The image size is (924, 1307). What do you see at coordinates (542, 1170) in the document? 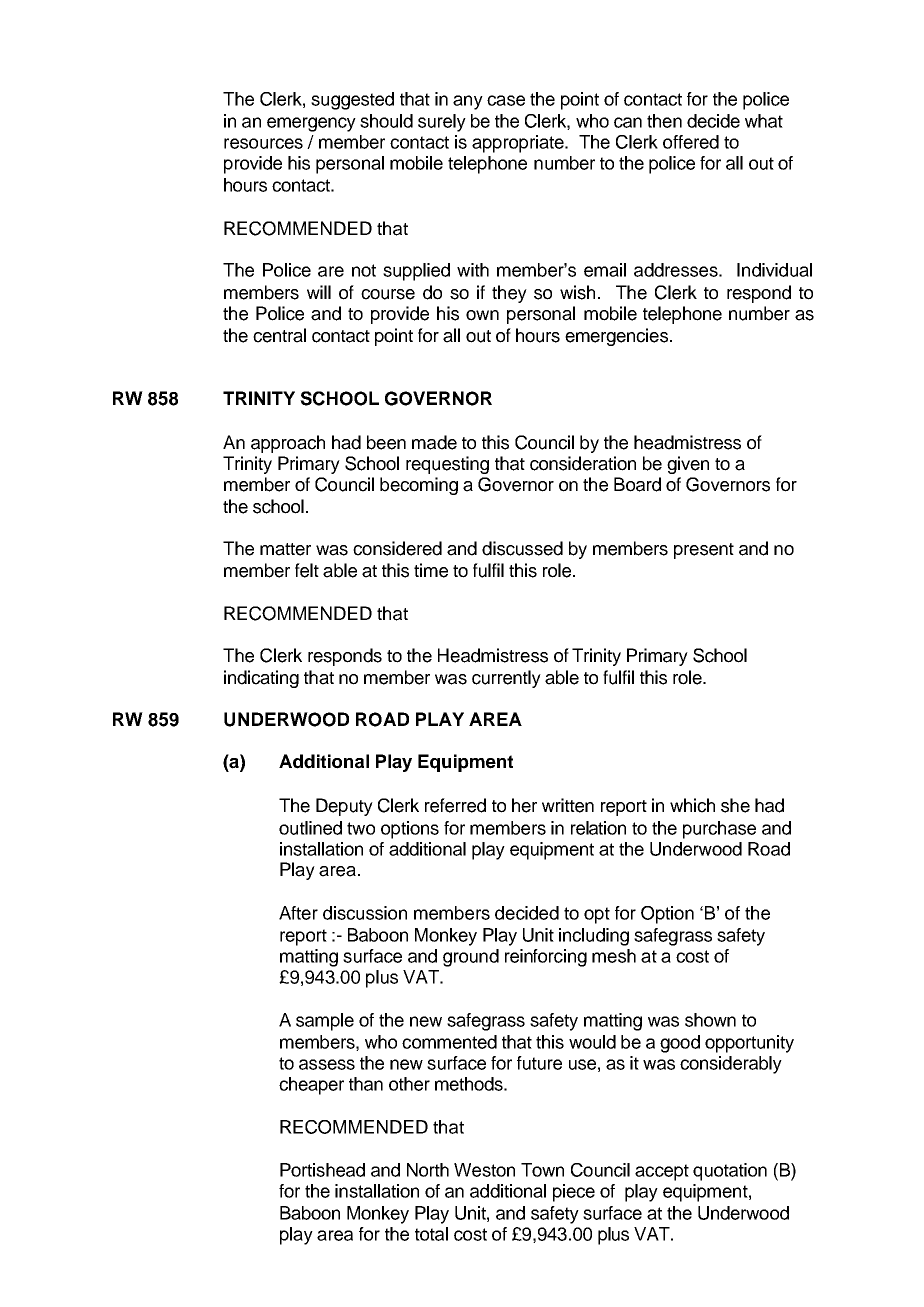
I see `Town` at bounding box center [542, 1170].
